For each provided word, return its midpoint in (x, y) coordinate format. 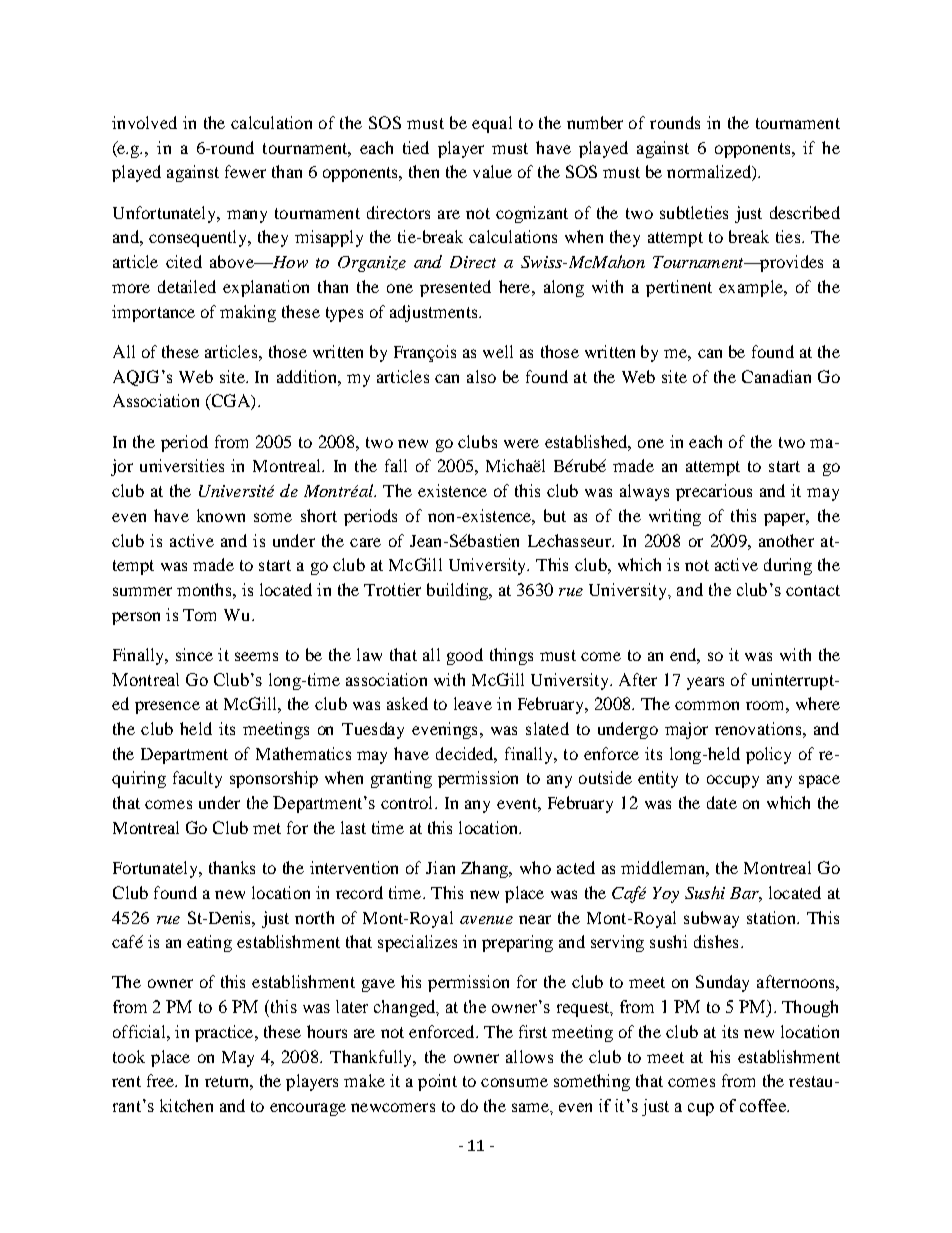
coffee (764, 1105)
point (437, 1082)
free (162, 1080)
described (805, 212)
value (492, 171)
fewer (245, 171)
